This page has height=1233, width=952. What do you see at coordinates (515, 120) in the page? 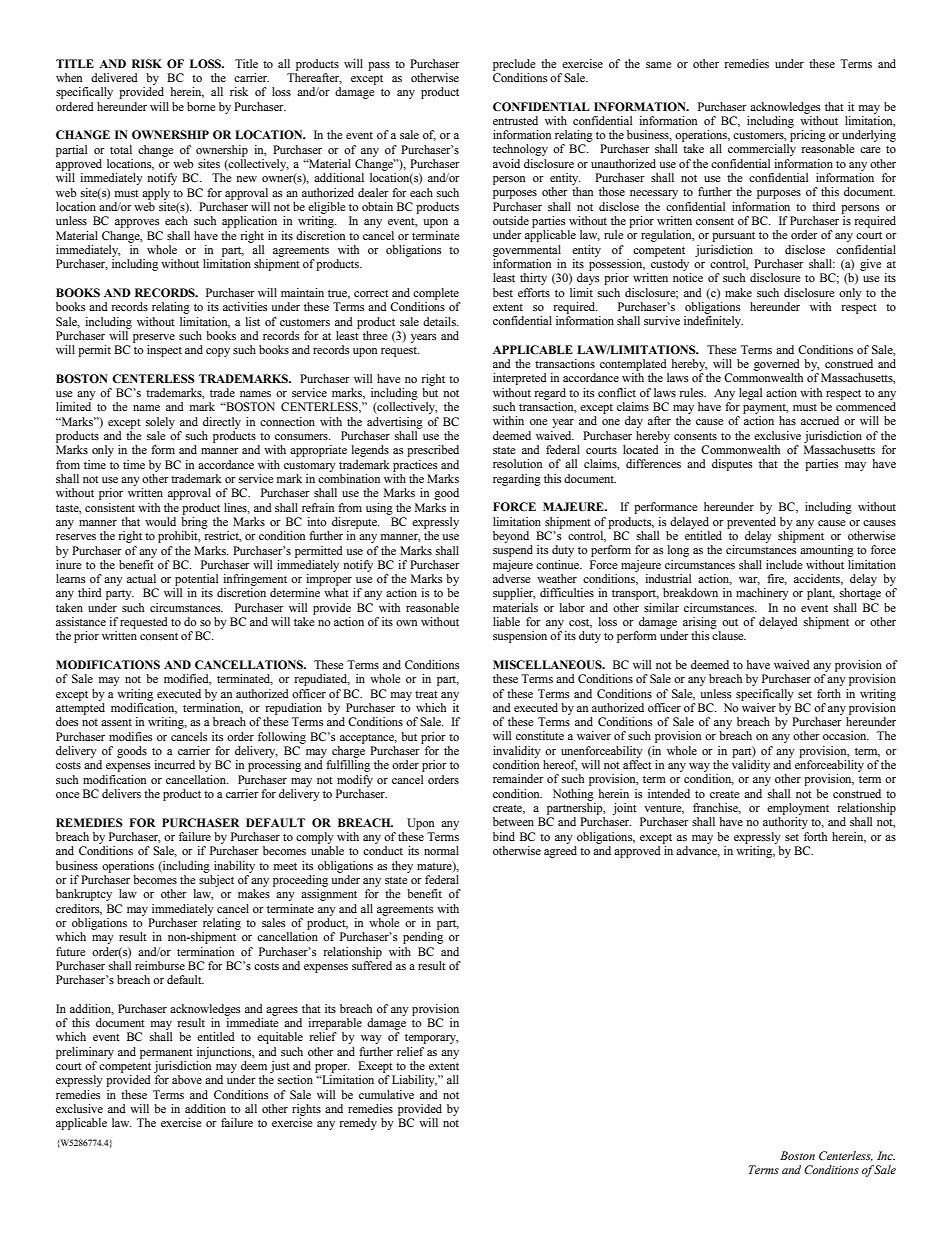
I see `entrusted` at bounding box center [515, 120].
